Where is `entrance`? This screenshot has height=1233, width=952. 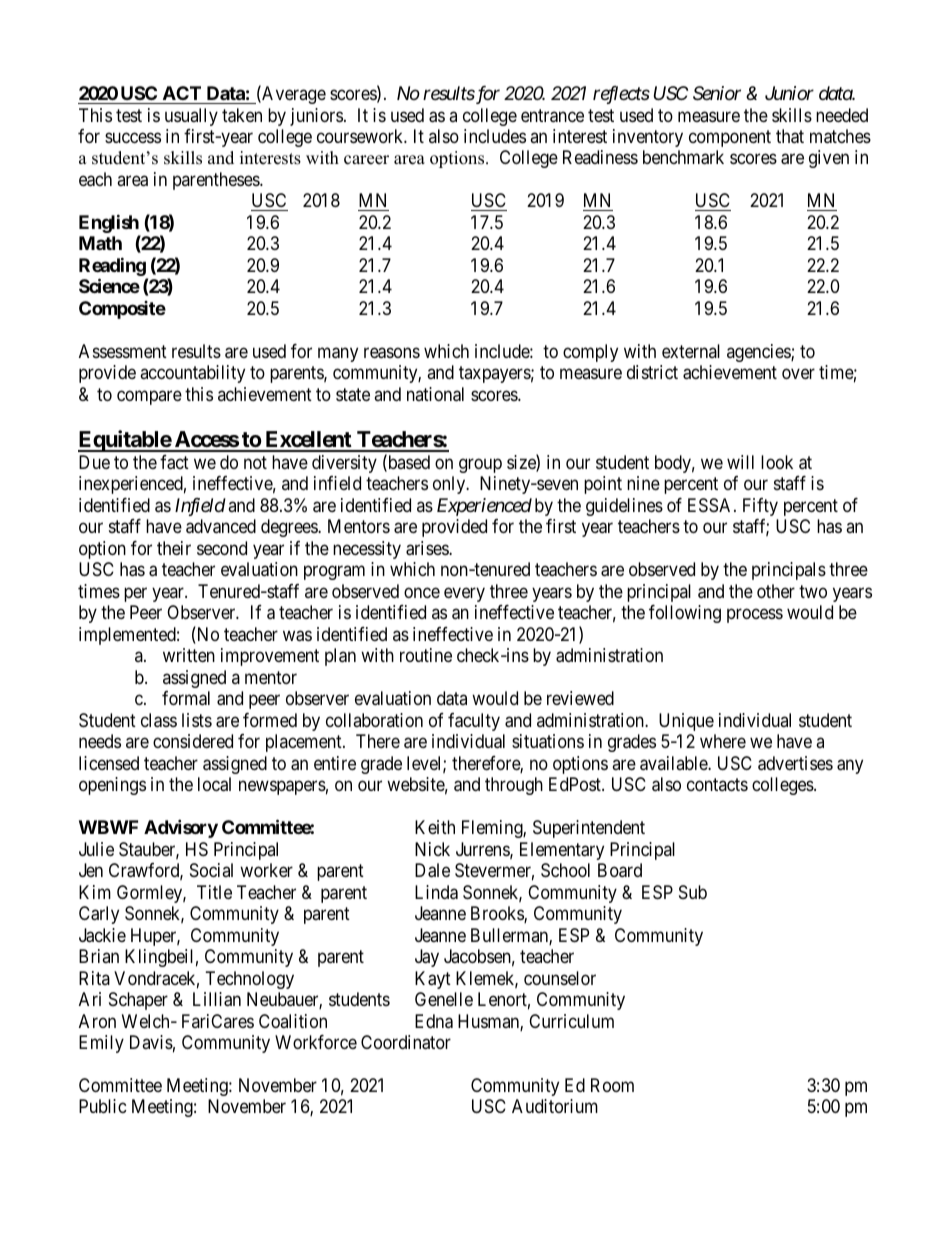 entrance is located at coordinates (552, 116).
